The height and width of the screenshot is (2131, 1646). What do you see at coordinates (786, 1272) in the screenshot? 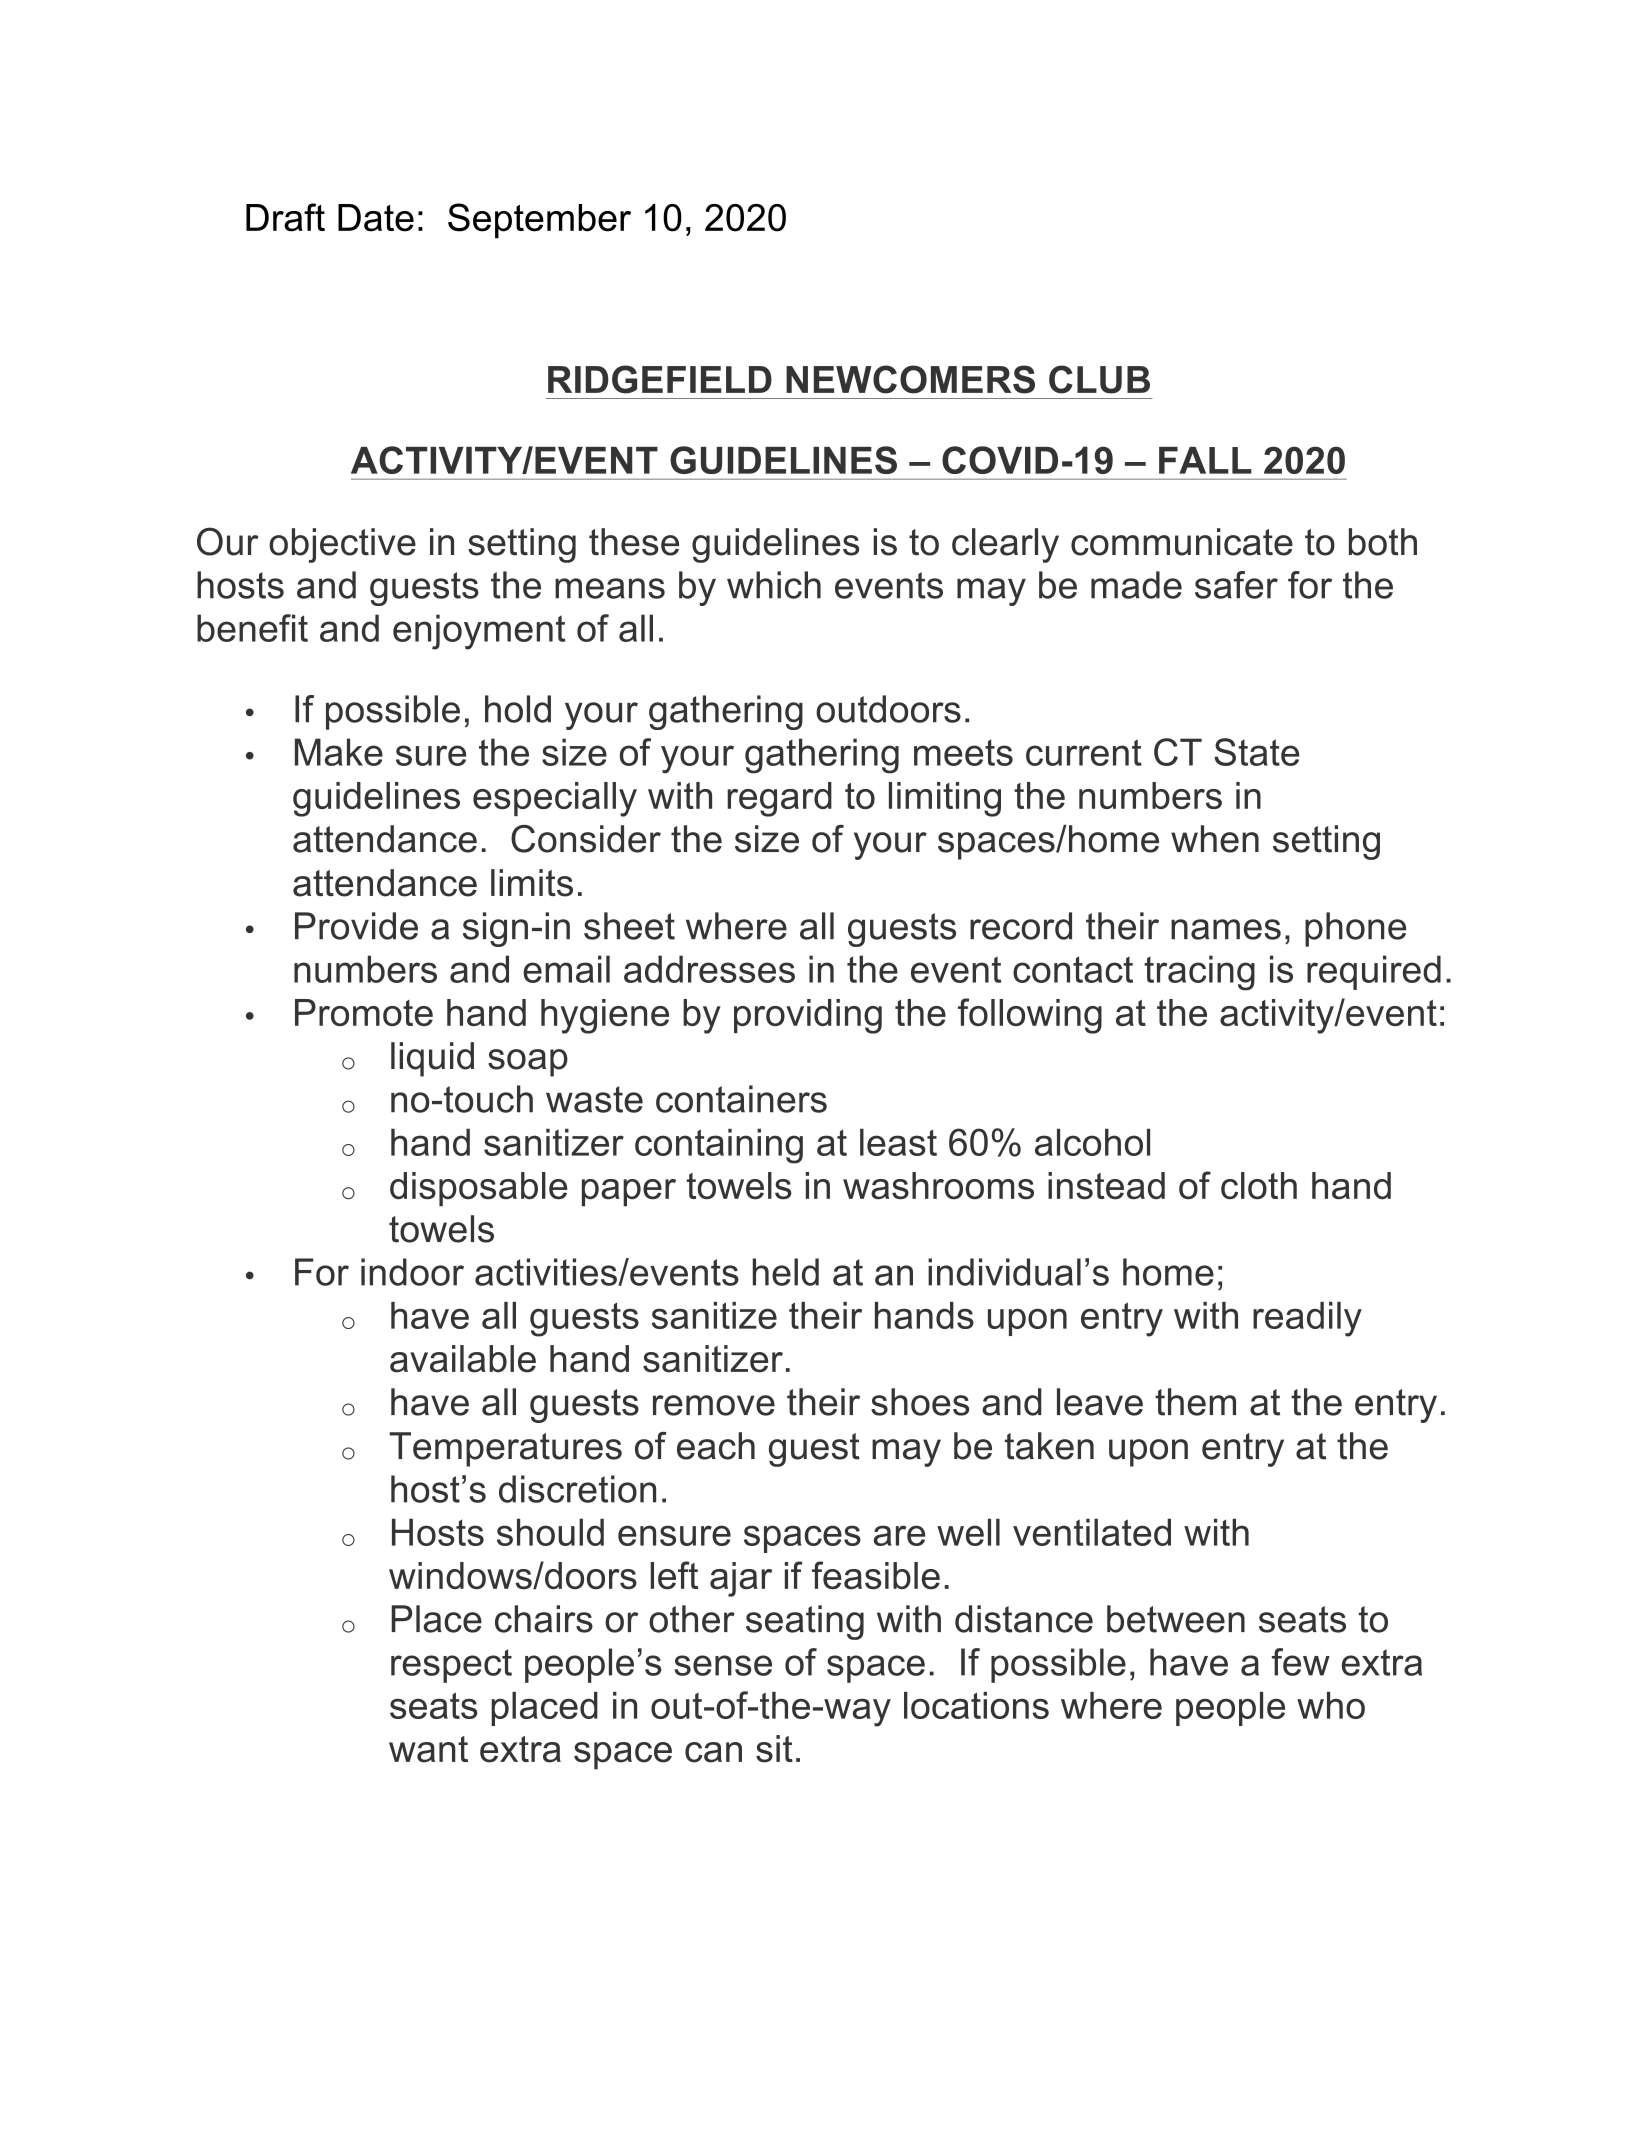
I see `held` at bounding box center [786, 1272].
